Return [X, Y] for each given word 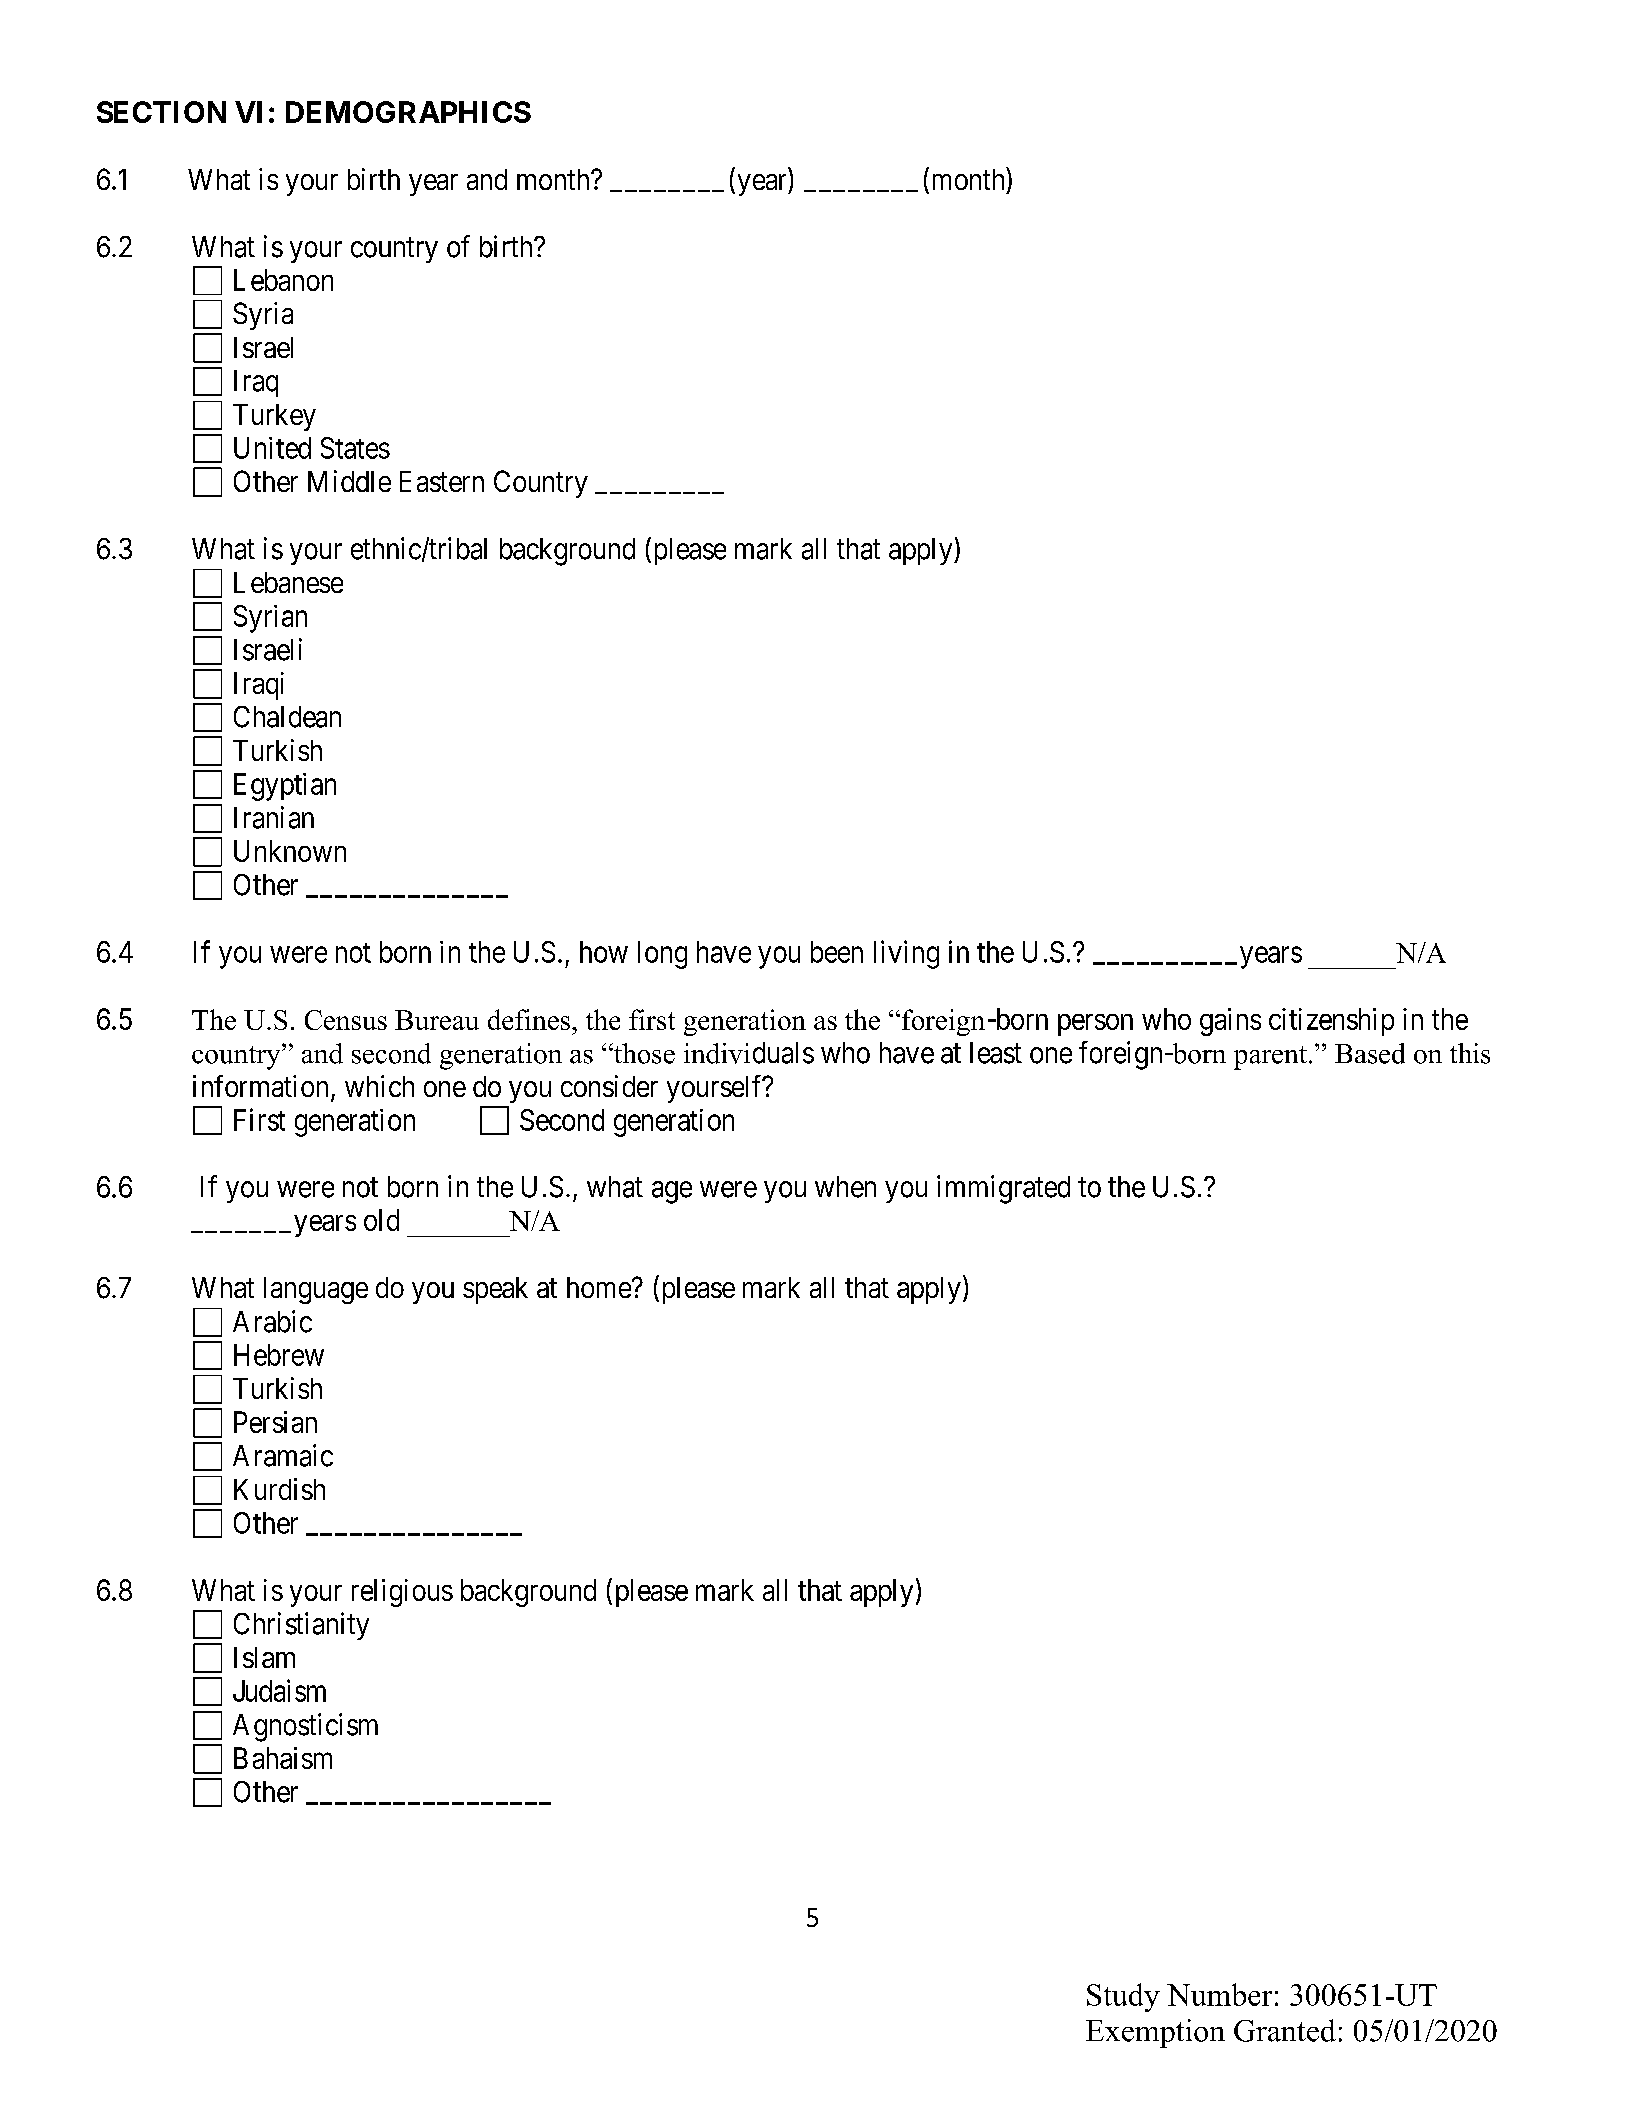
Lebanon [283, 280]
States [355, 448]
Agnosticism [305, 1727]
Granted [1285, 2030]
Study [1123, 1997]
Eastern [442, 481]
